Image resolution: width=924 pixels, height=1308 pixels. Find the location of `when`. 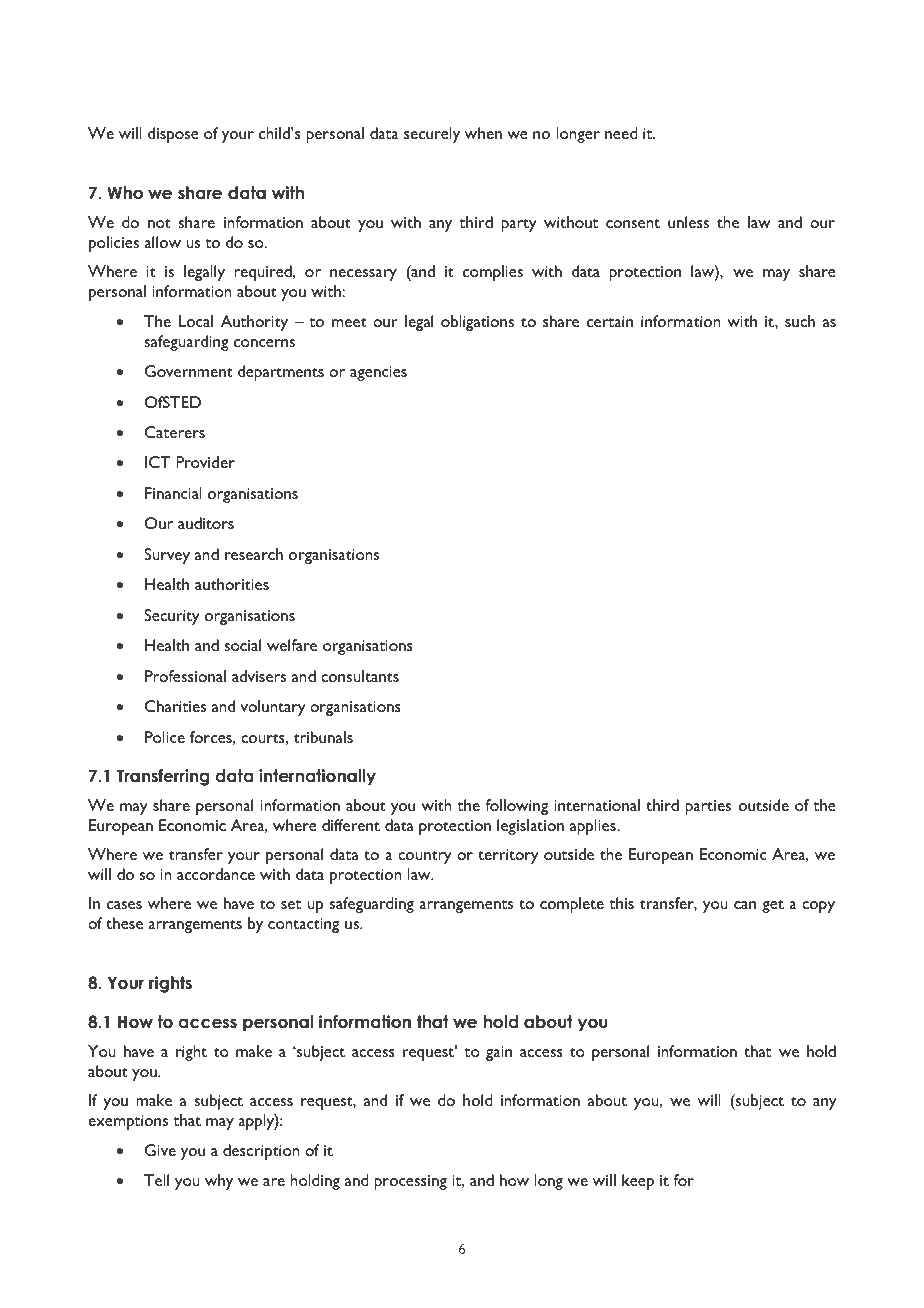

when is located at coordinates (483, 133).
